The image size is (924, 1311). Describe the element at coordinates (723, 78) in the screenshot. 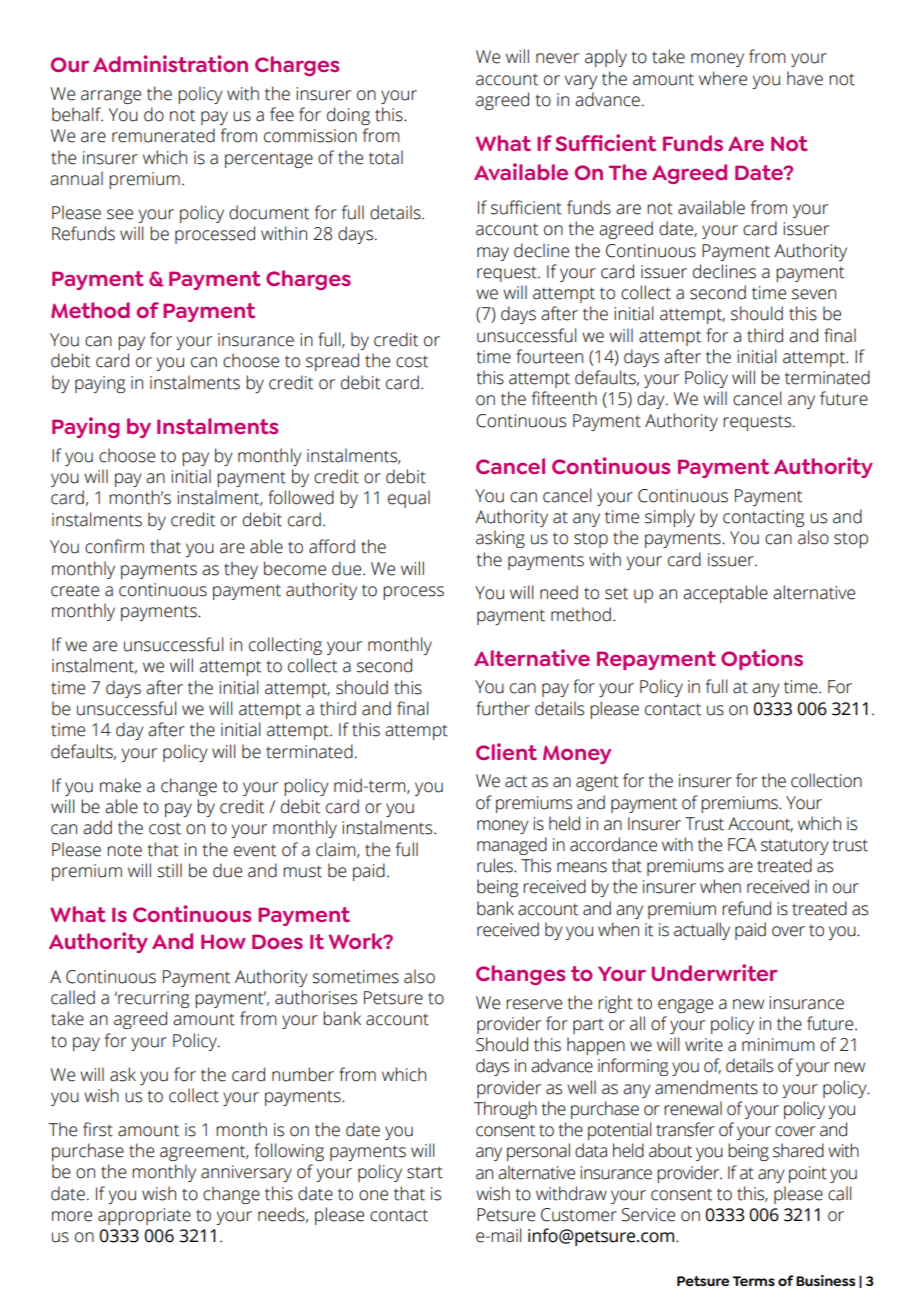

I see `where` at that location.
